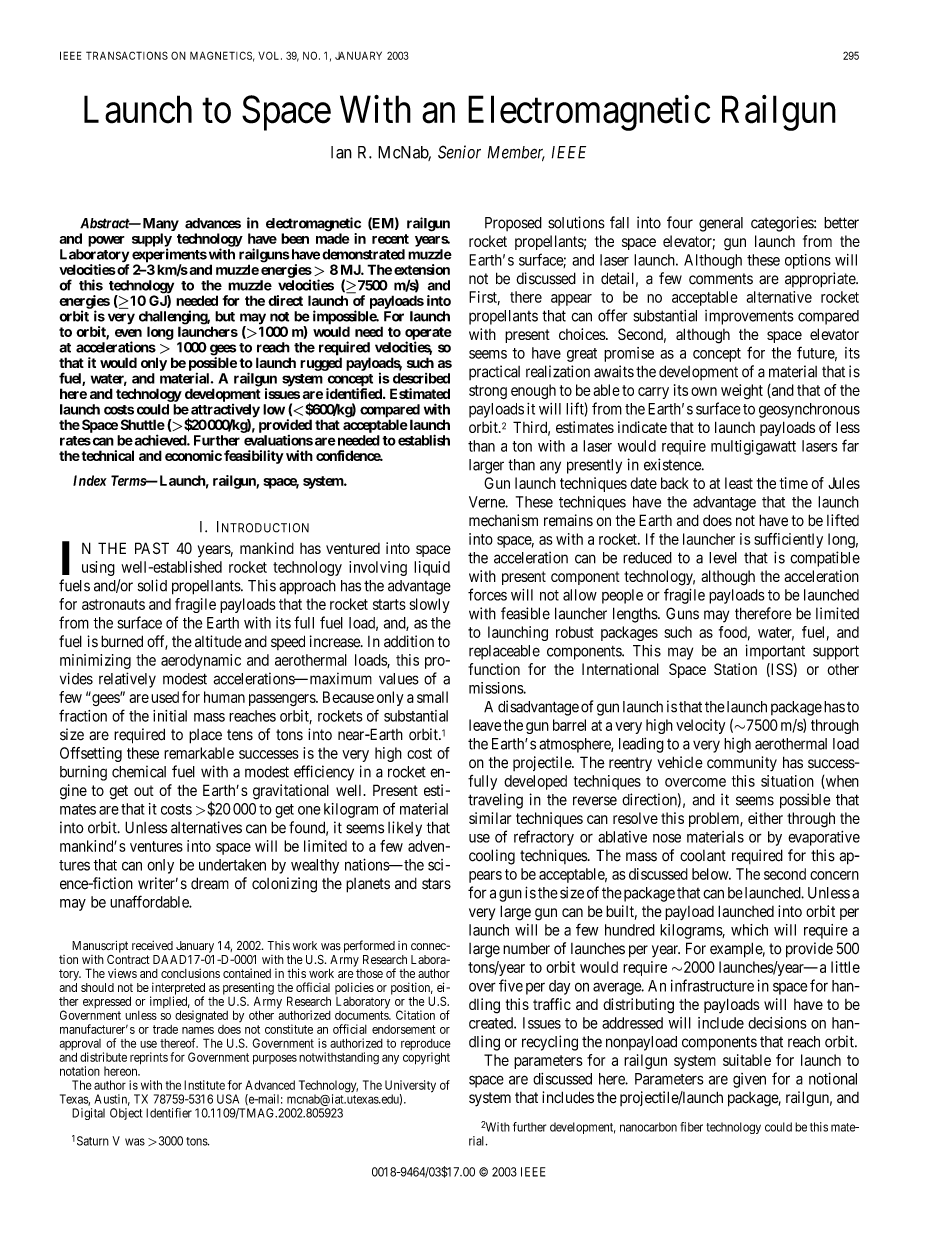  I want to click on University, so click(410, 1087).
